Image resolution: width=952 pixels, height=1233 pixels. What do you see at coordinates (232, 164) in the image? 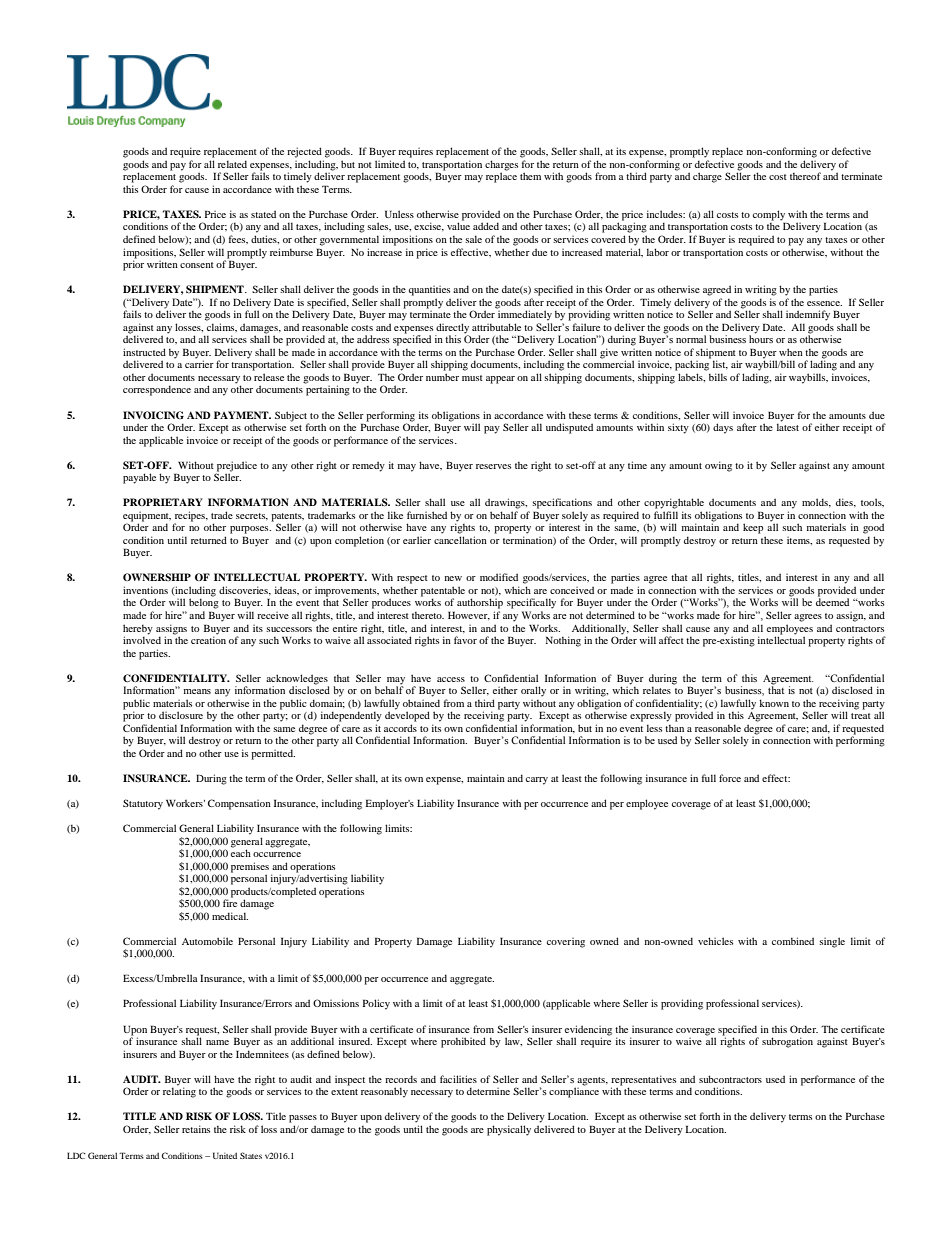
I see `related` at bounding box center [232, 164].
